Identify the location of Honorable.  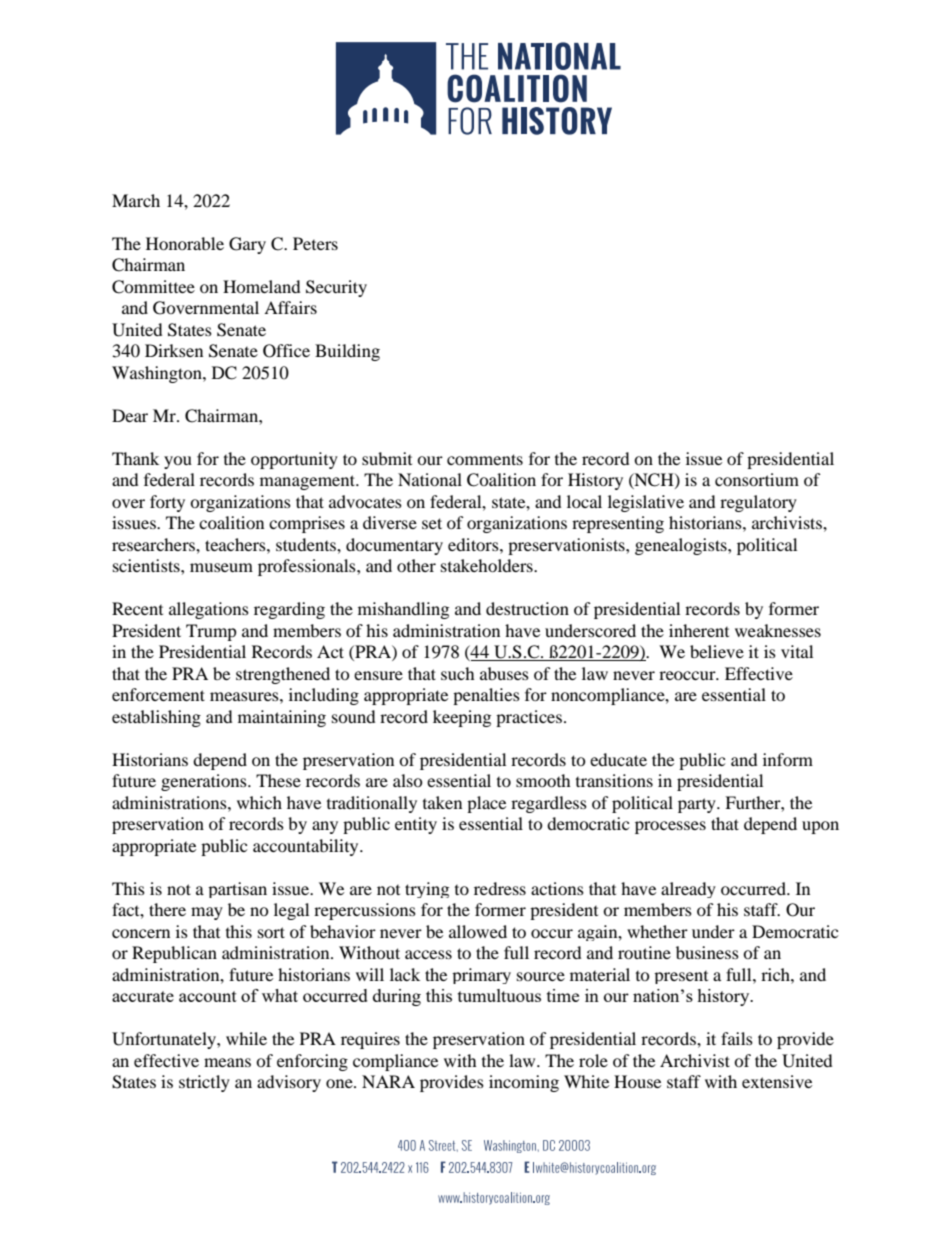
(185, 243).
